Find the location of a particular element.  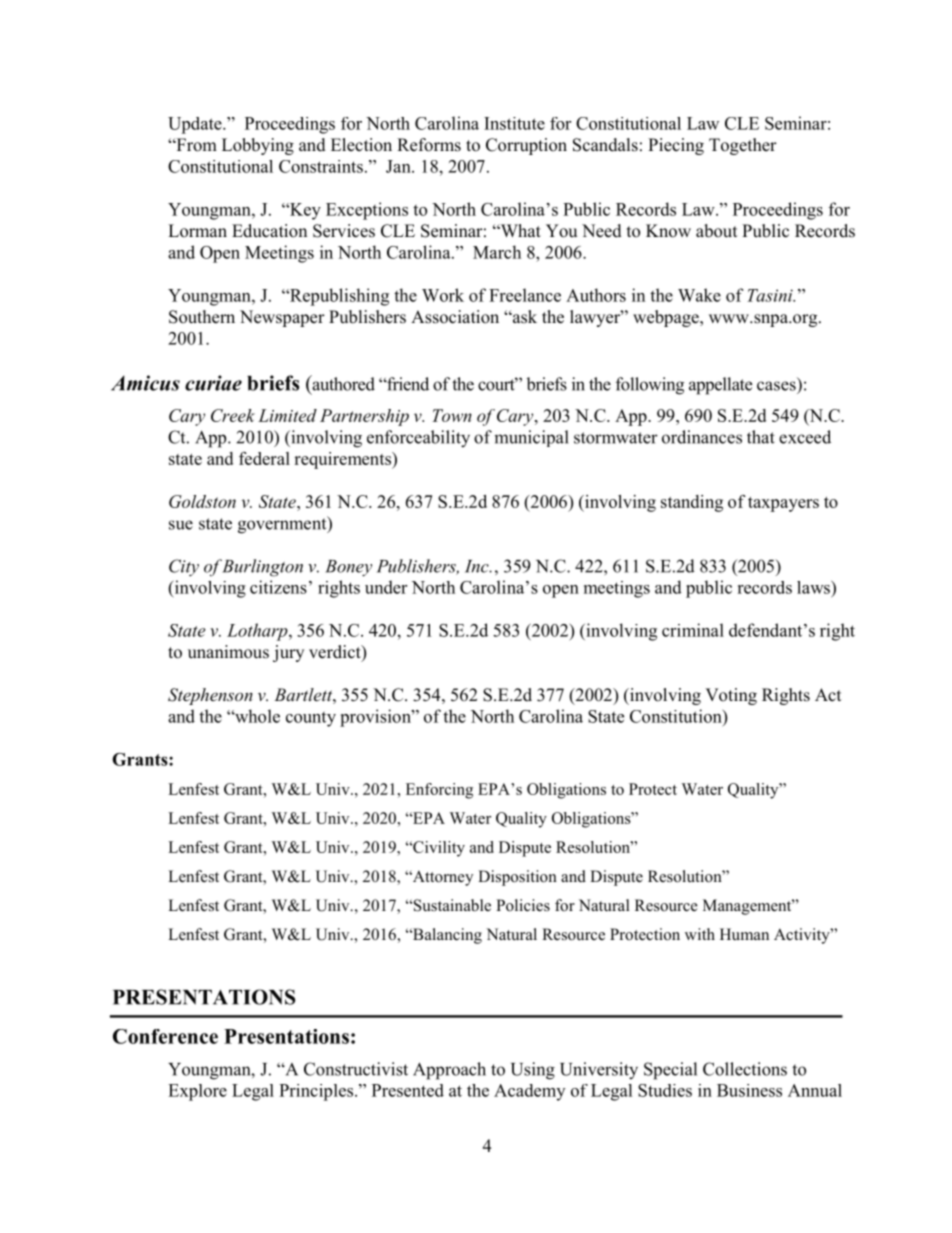

municipal is located at coordinates (531, 438).
